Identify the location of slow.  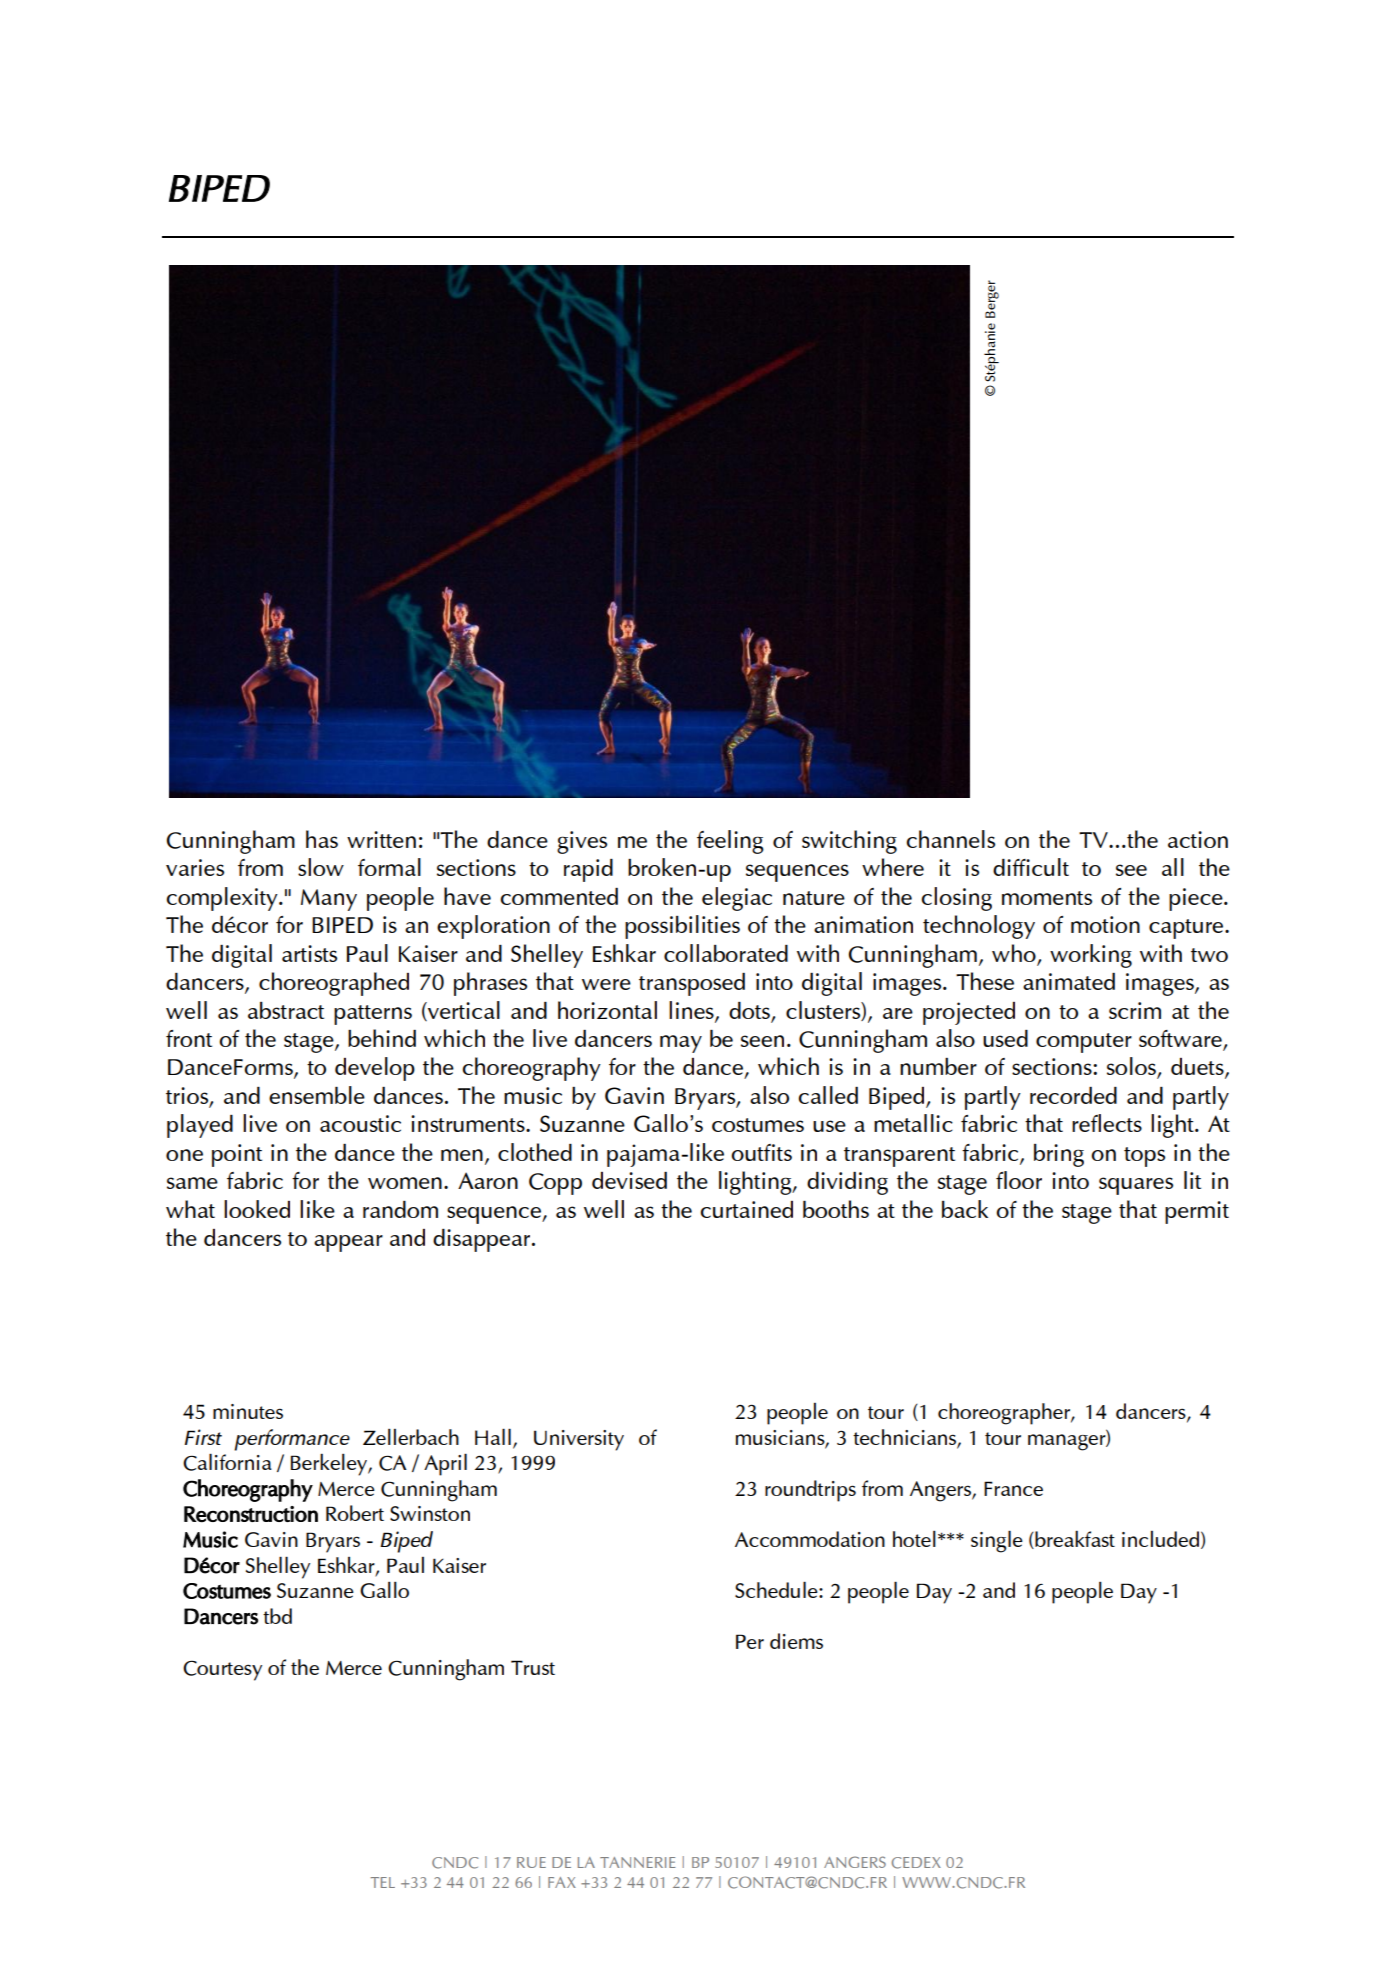
(321, 867).
